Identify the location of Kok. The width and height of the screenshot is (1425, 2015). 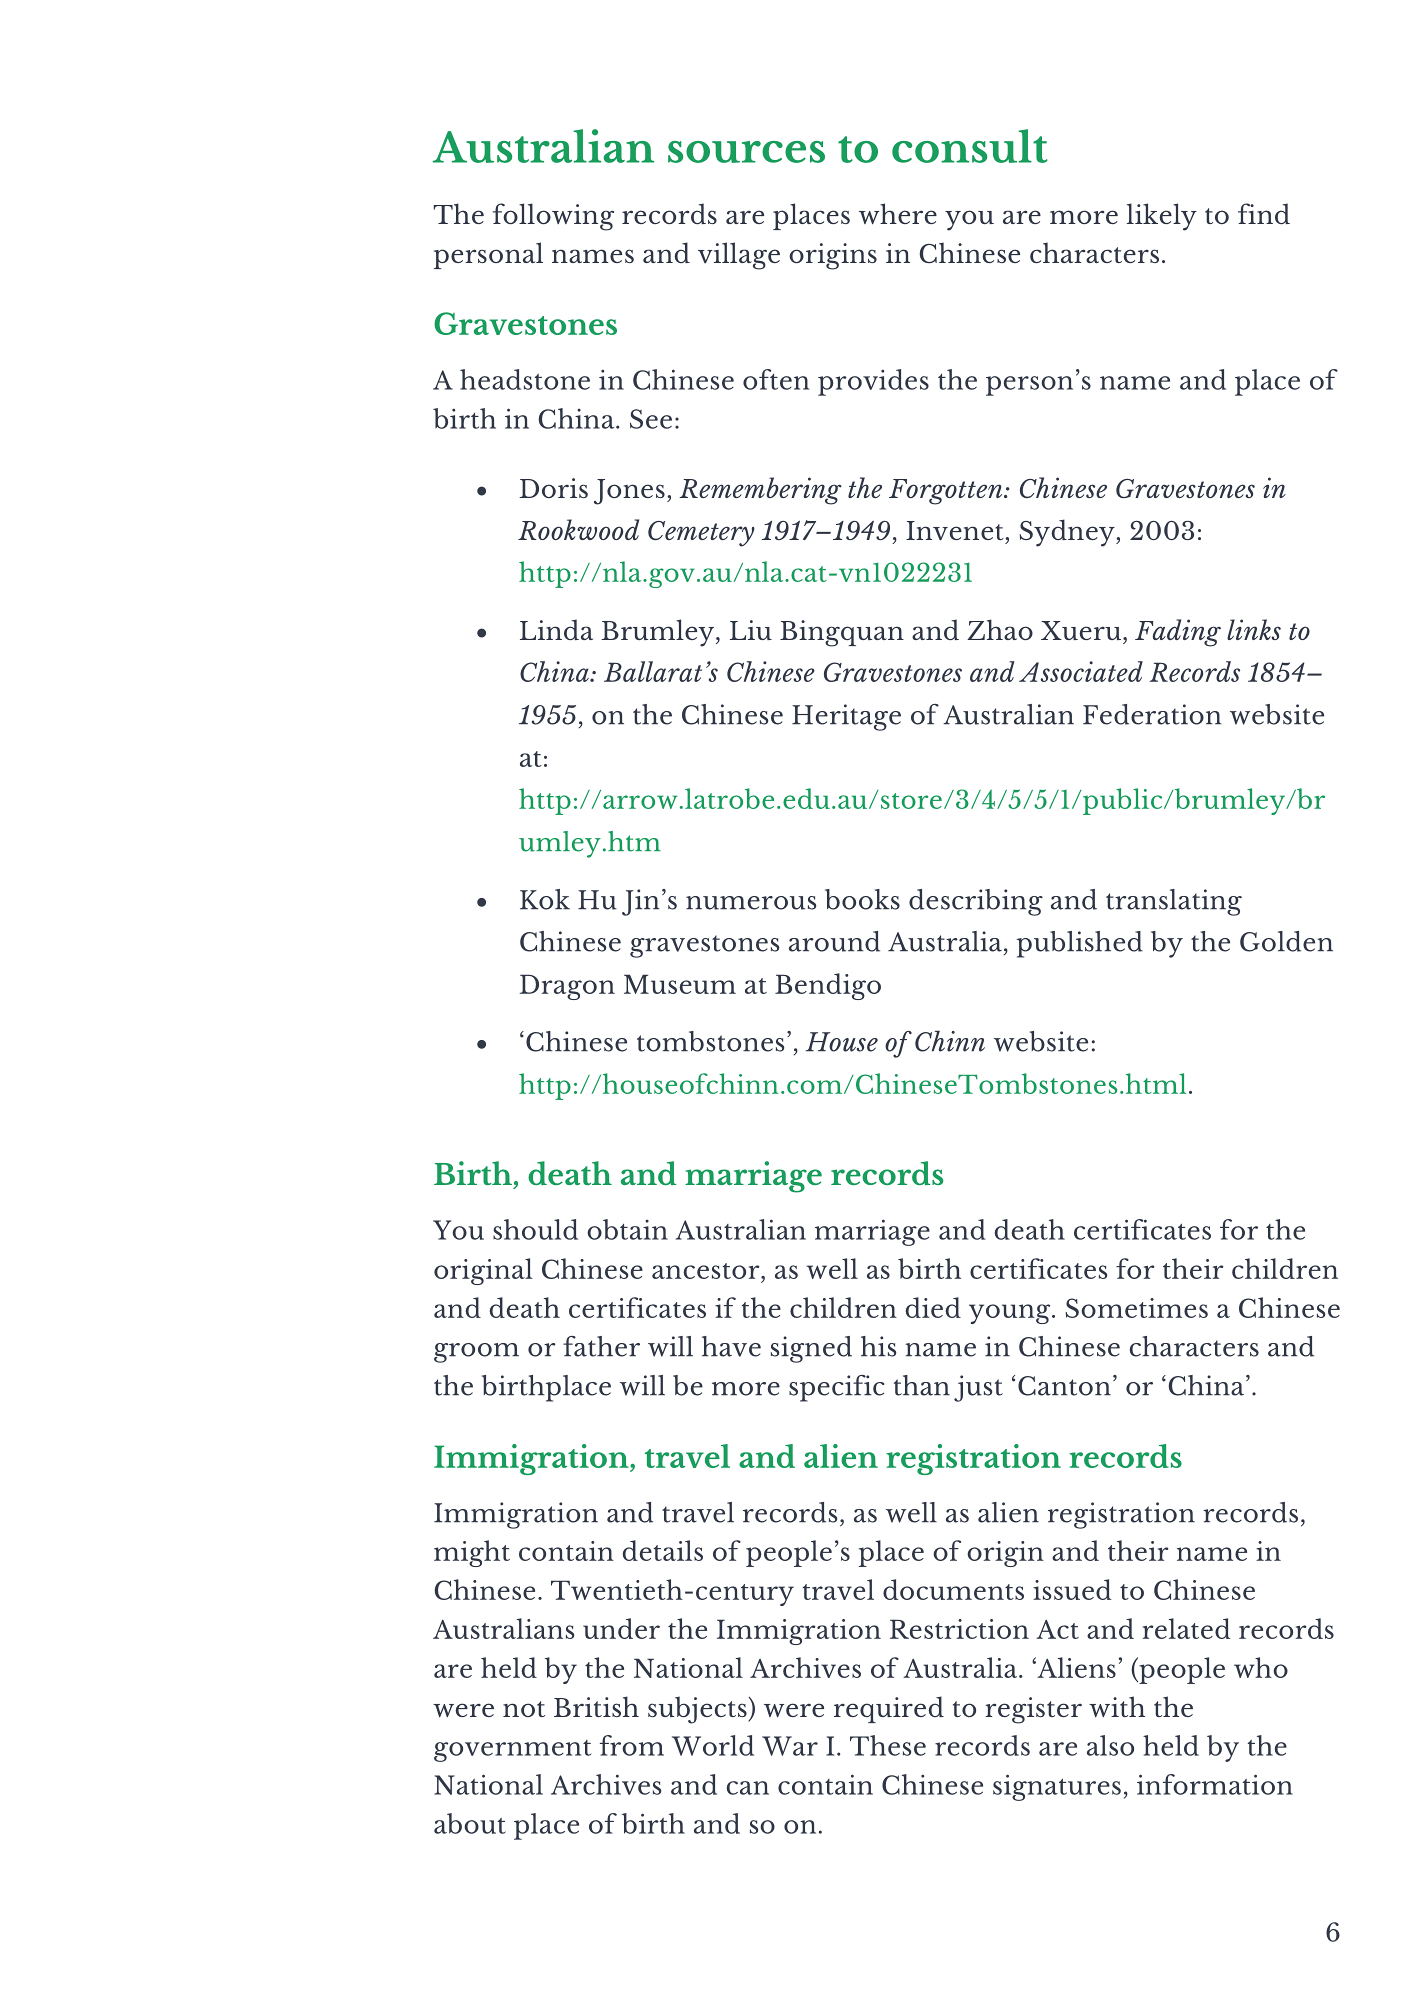
(545, 899).
